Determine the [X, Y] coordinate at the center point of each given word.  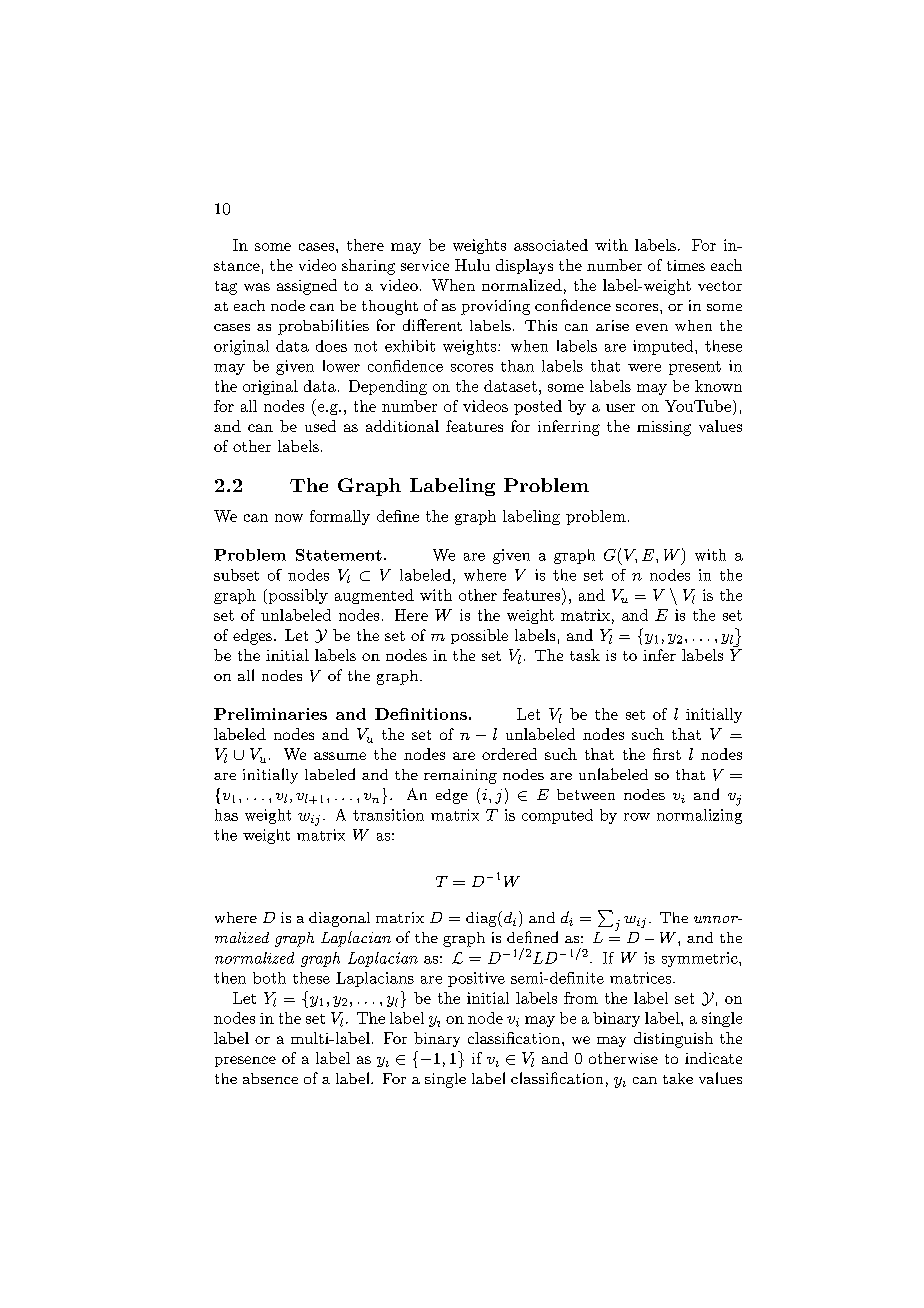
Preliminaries [270, 714]
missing [664, 428]
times [686, 265]
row [637, 817]
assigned [307, 287]
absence [270, 1078]
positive [476, 979]
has [226, 815]
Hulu [472, 265]
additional [402, 426]
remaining [460, 776]
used [320, 426]
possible [479, 636]
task [585, 655]
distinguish [673, 1040]
